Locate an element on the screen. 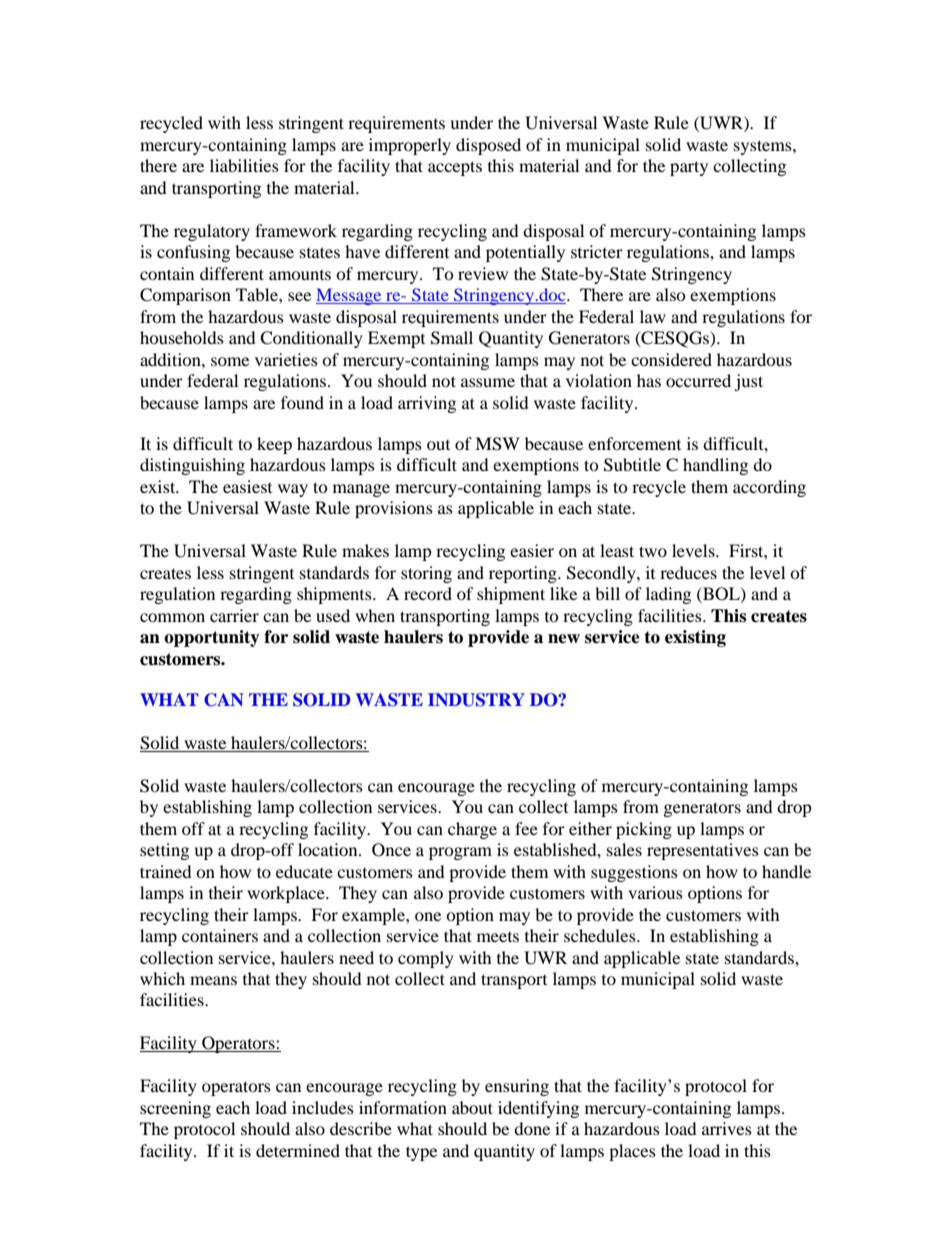 The height and width of the screenshot is (1233, 952). party is located at coordinates (689, 168).
